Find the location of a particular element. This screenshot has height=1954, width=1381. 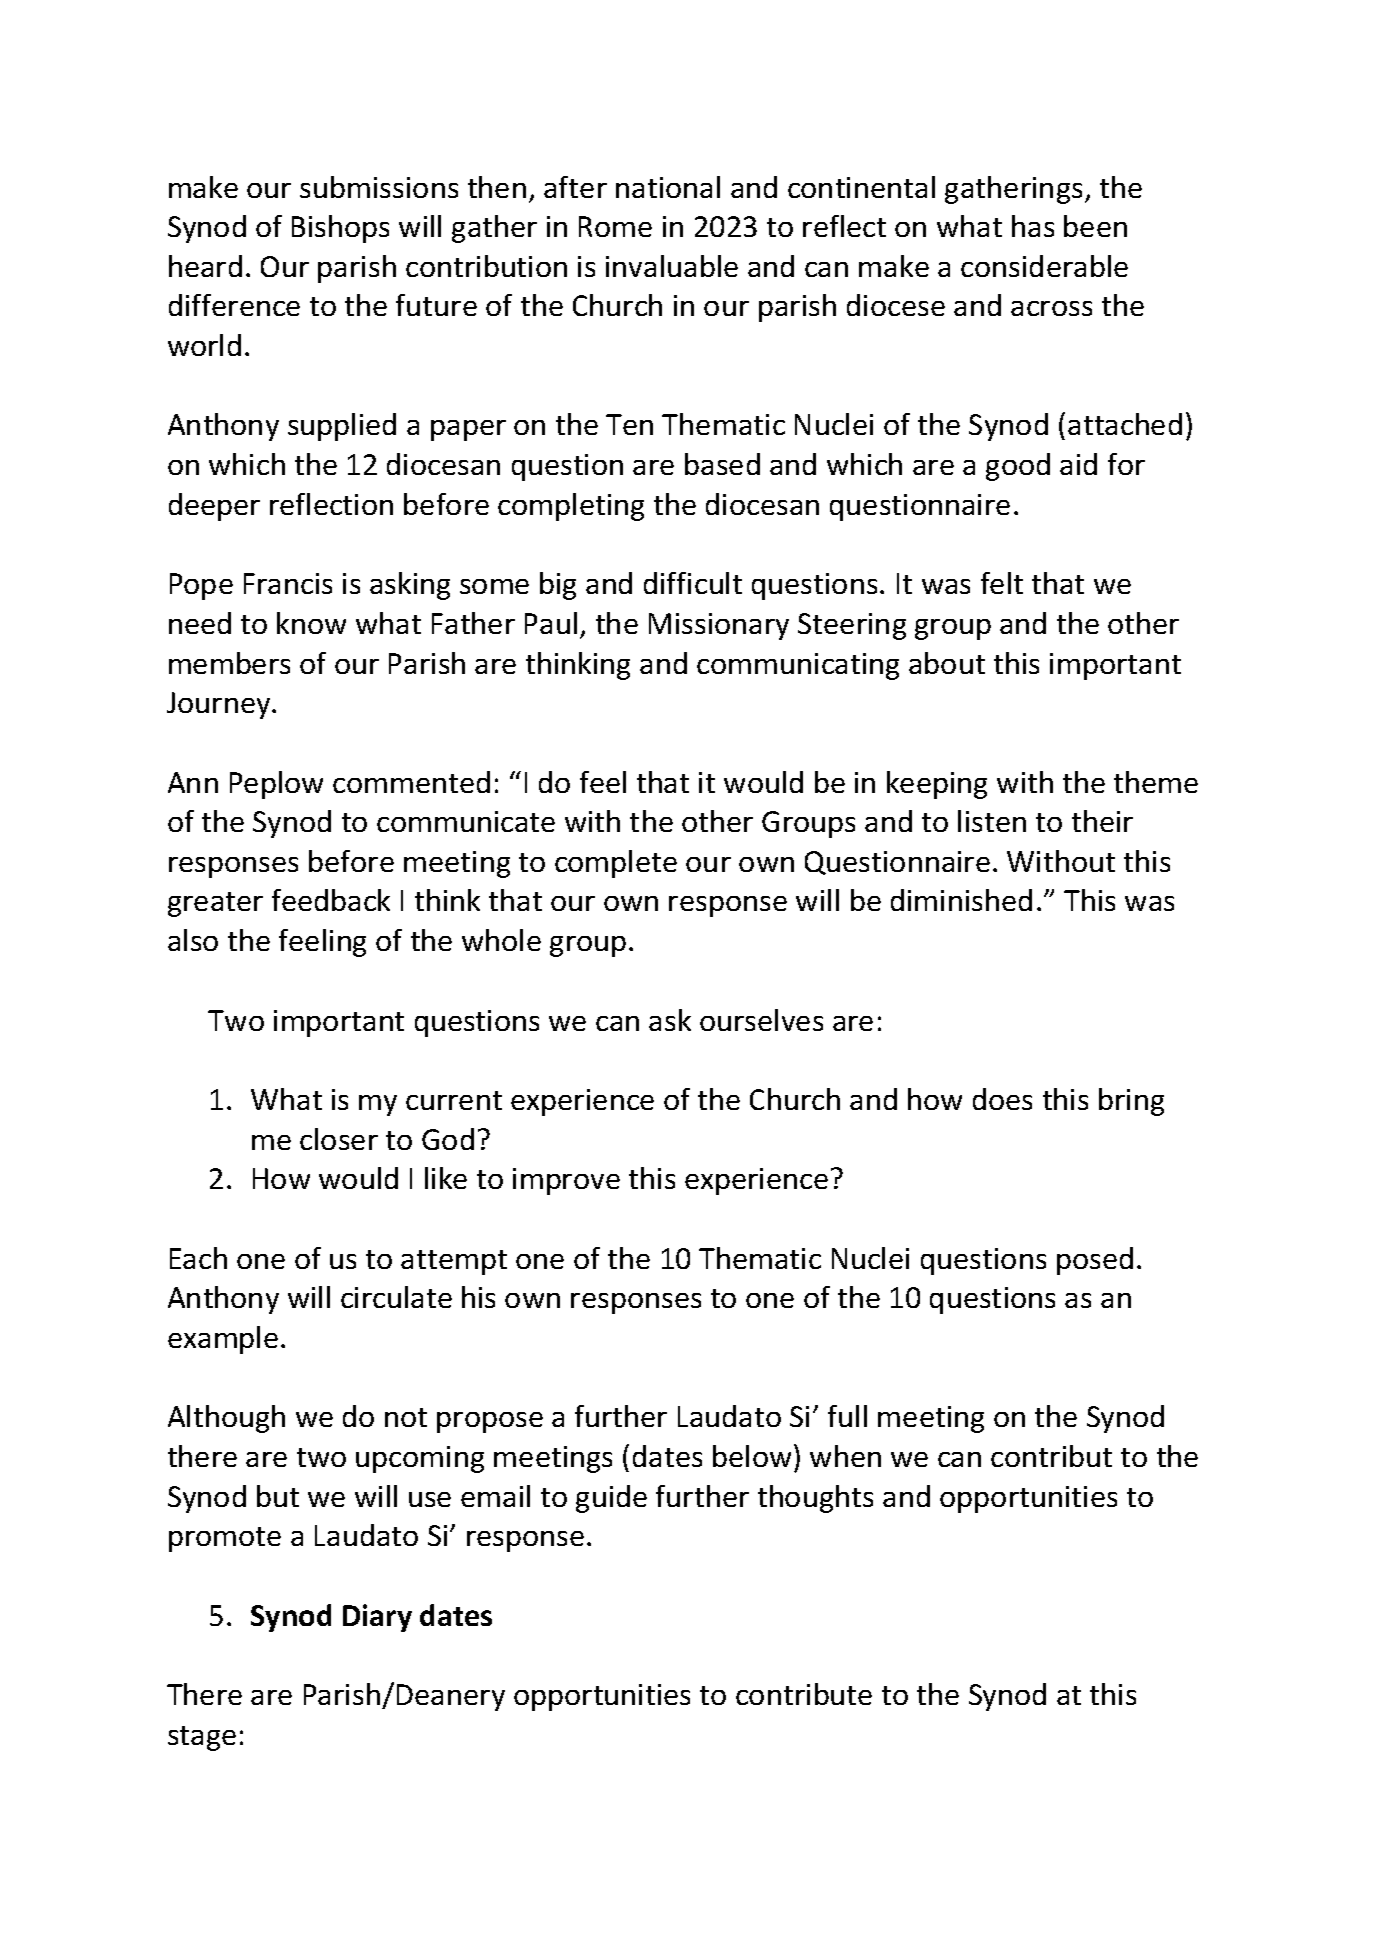

invaluable is located at coordinates (672, 266).
